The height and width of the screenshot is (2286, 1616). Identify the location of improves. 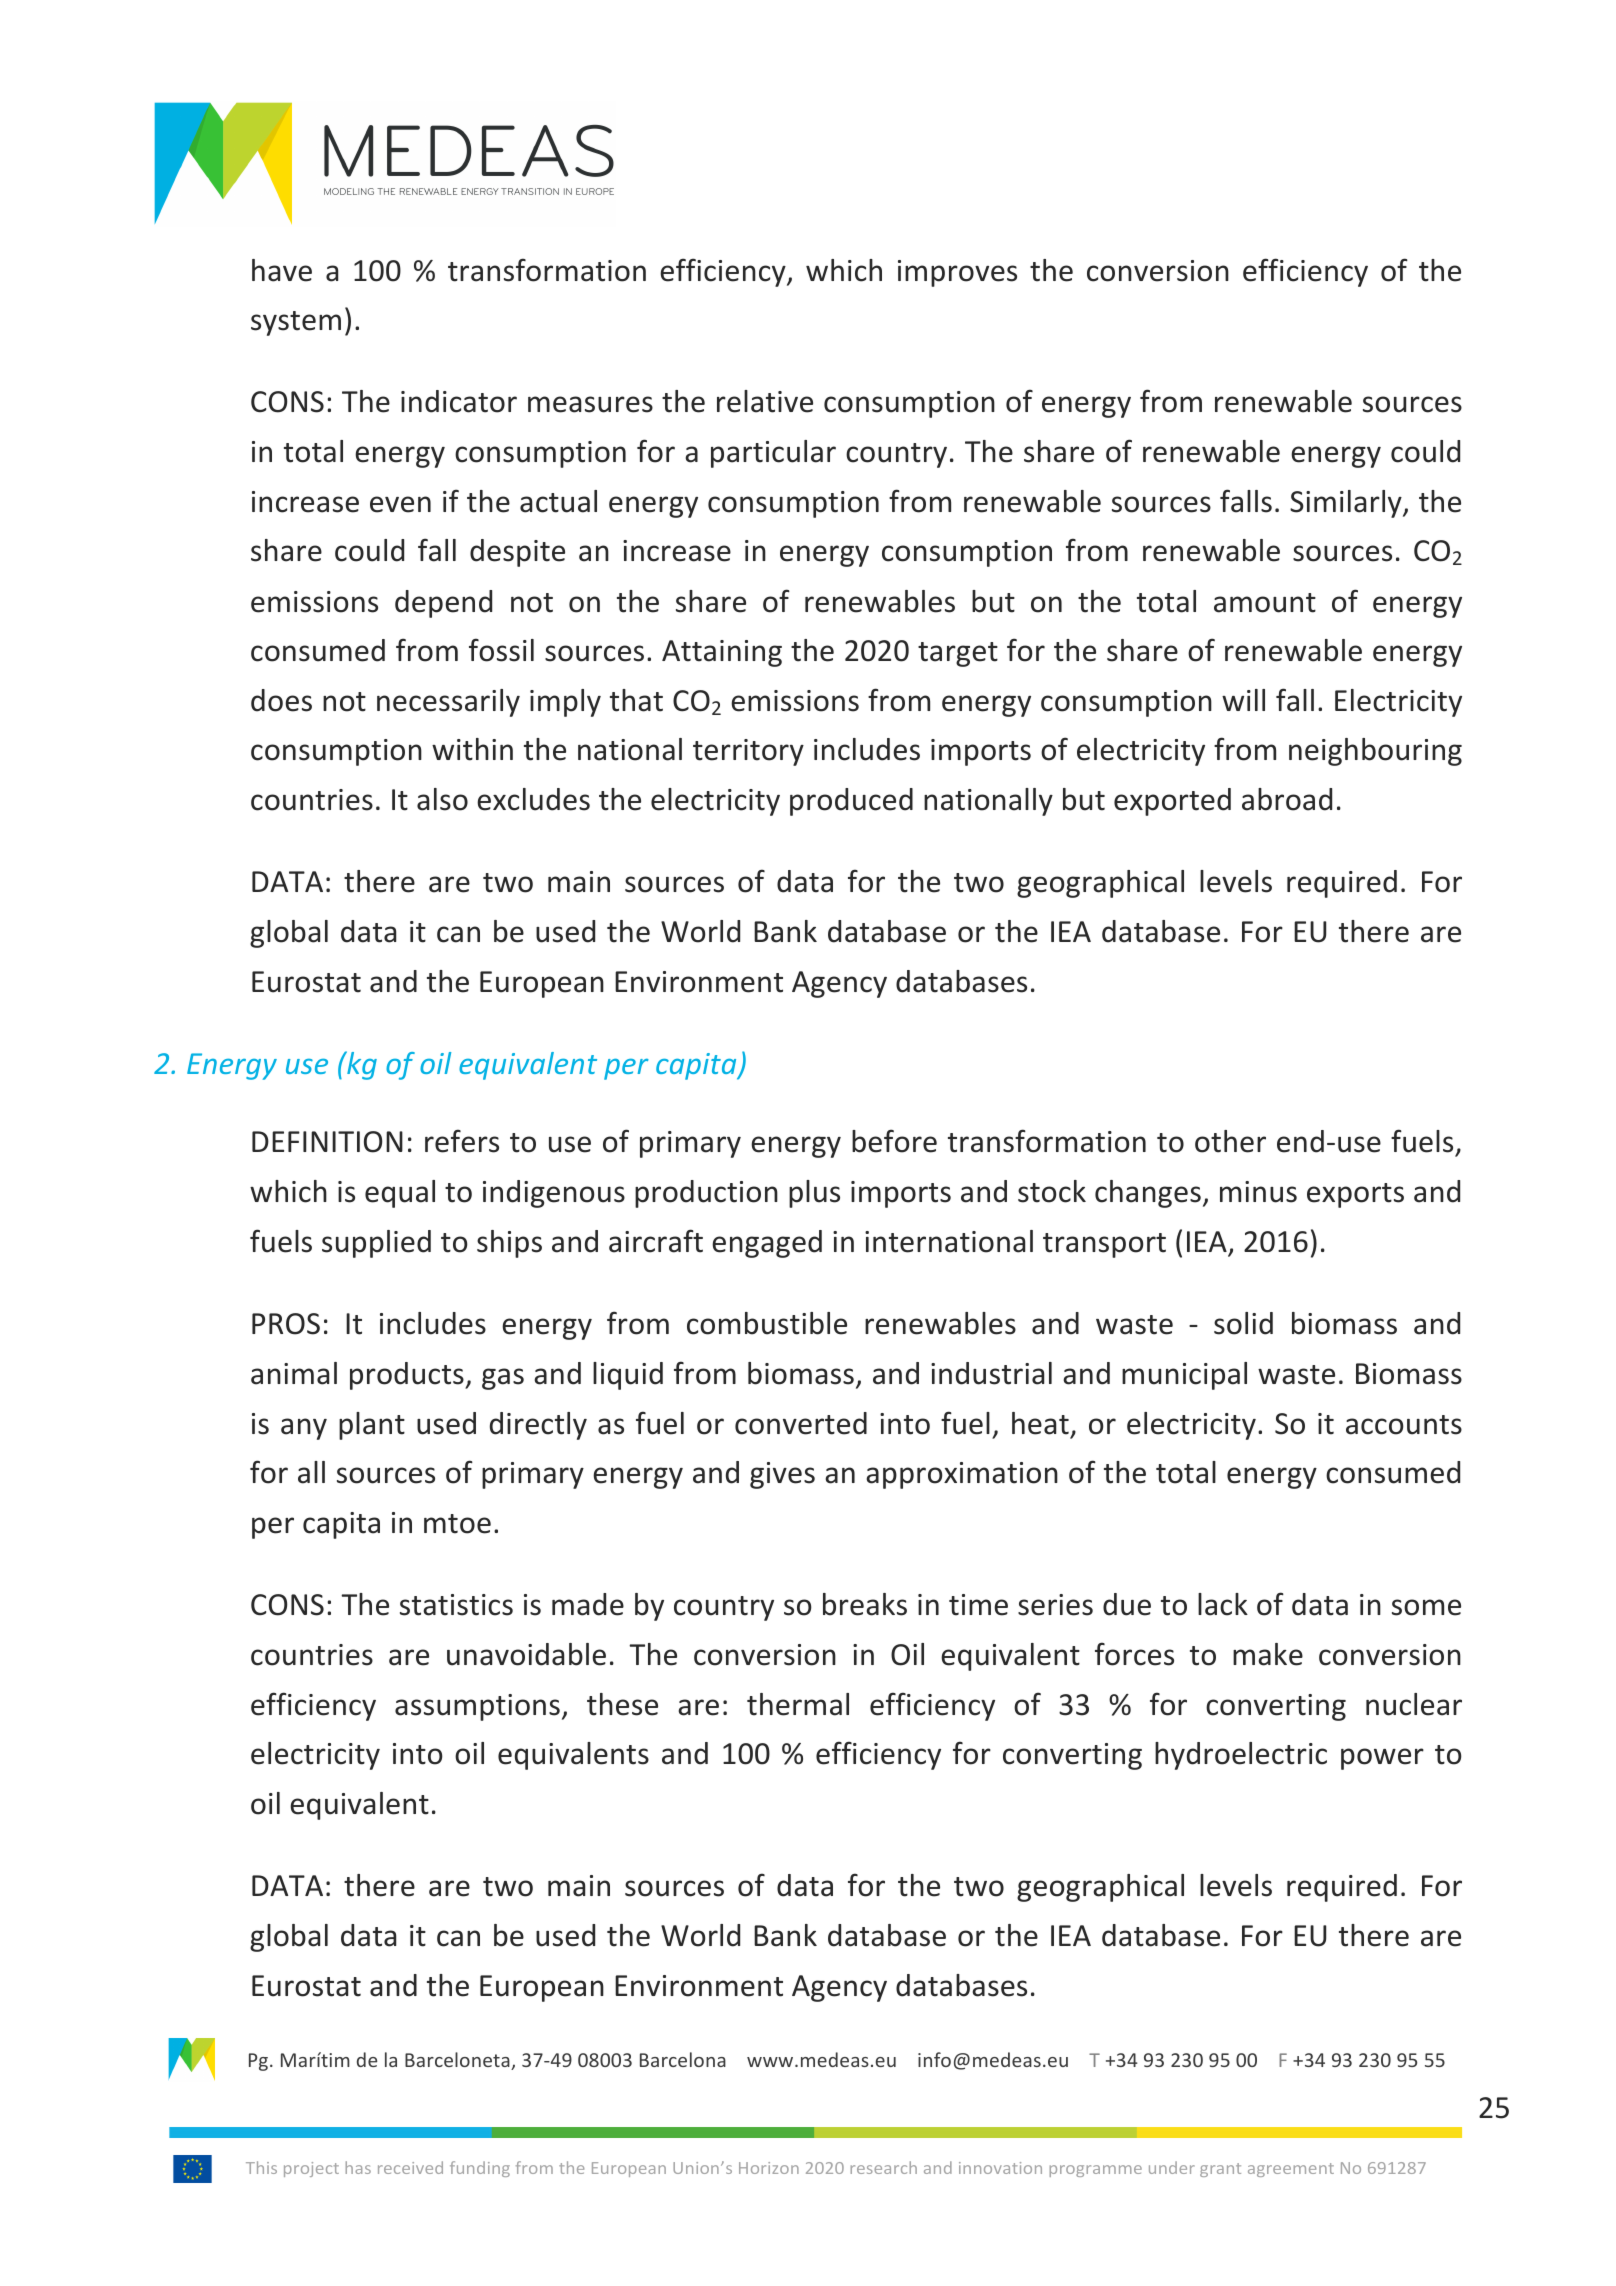
(957, 273).
